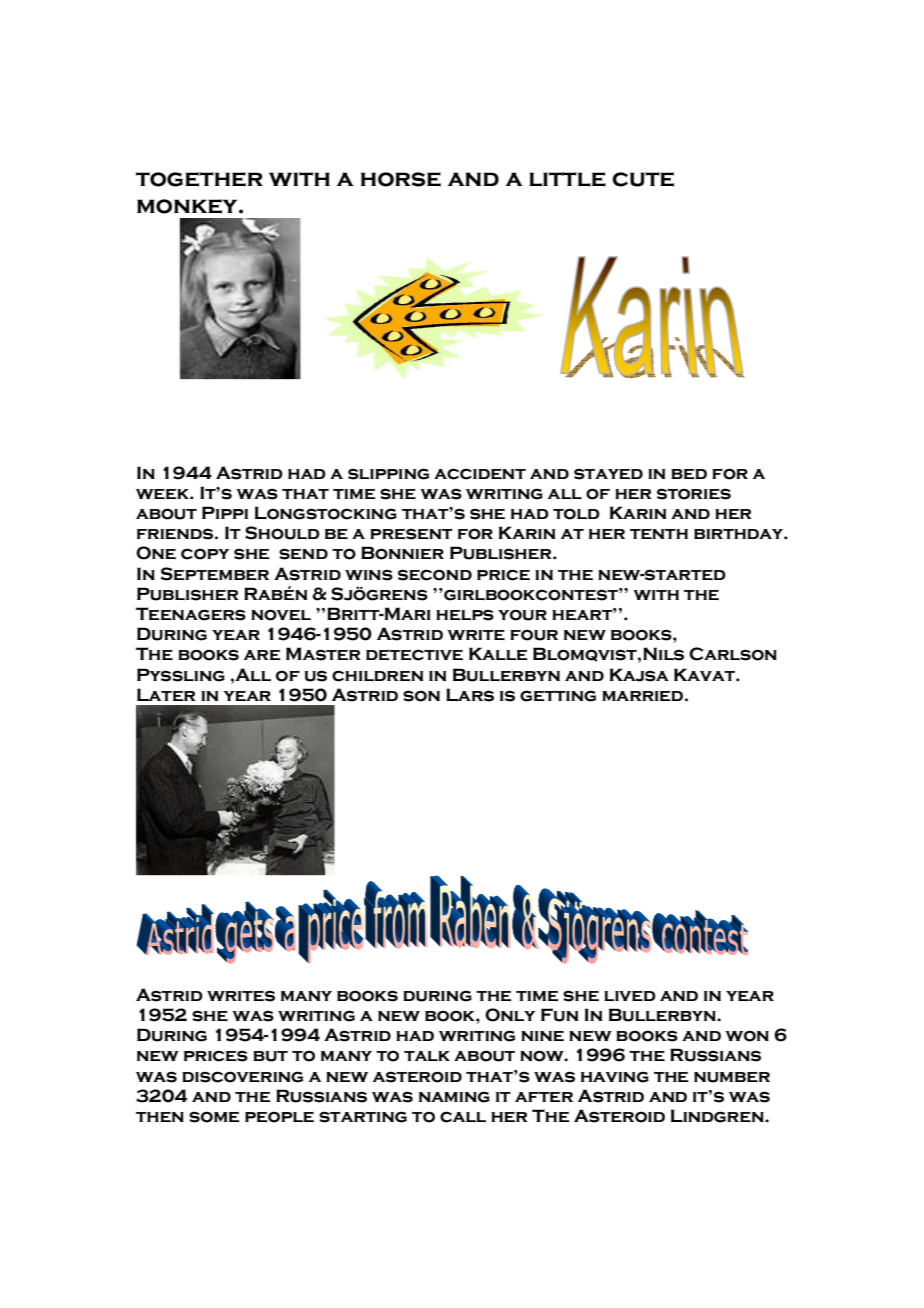  Describe the element at coordinates (401, 179) in the page. I see `horse` at that location.
